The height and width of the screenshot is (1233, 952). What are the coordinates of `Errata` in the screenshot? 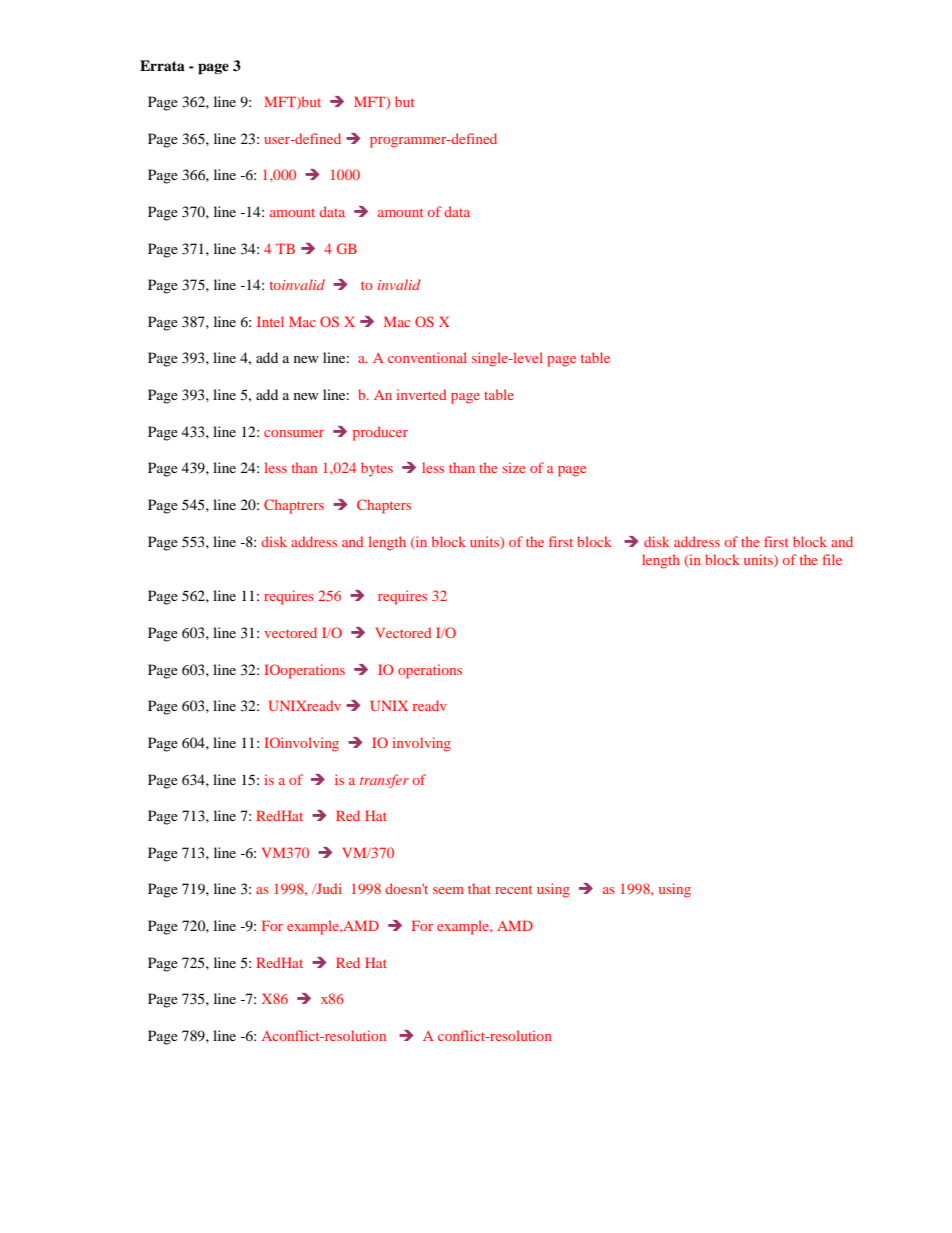 It's located at (162, 65).
